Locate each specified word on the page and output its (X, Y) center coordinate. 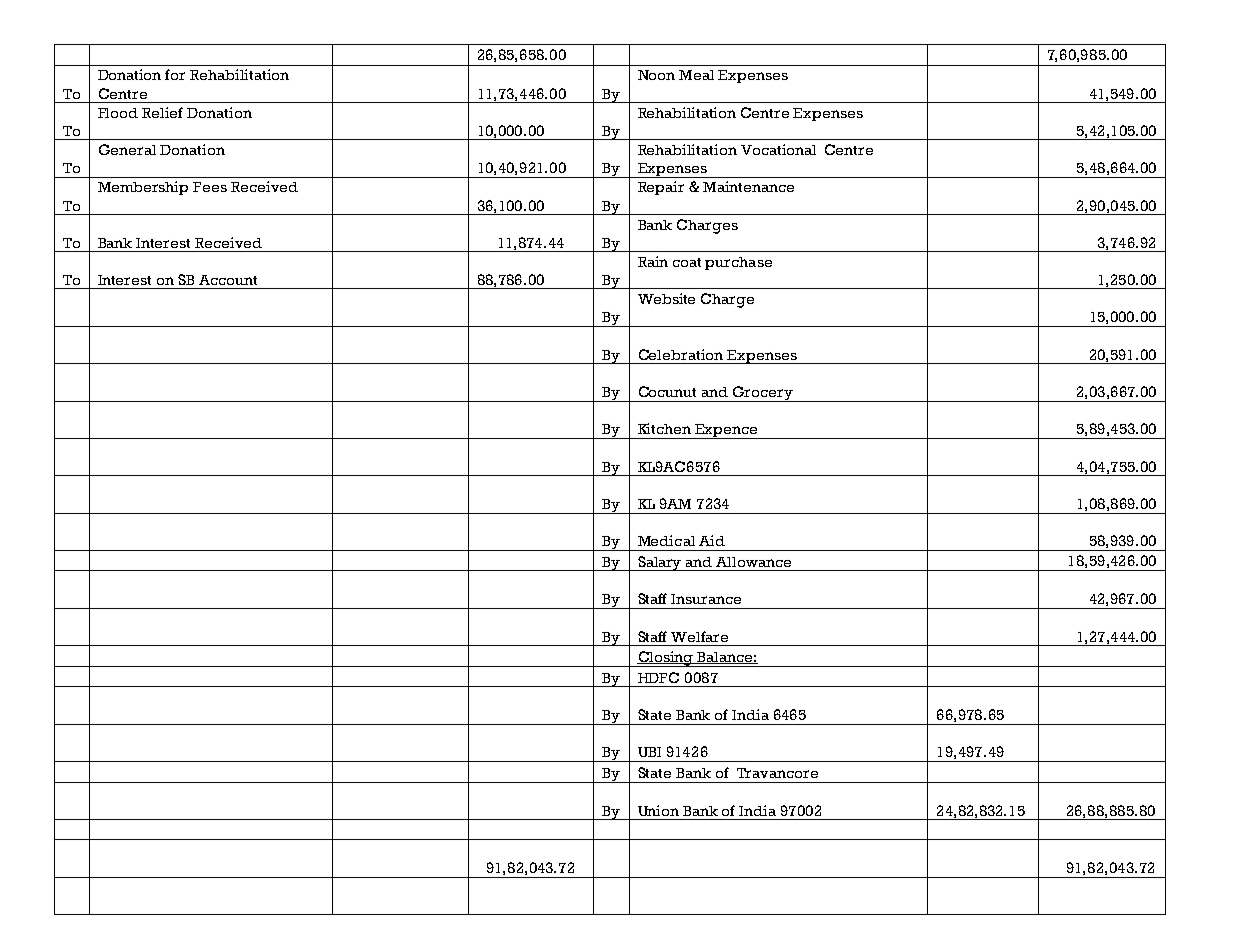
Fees (210, 187)
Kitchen (664, 428)
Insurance (706, 599)
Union (658, 810)
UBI (649, 752)
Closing (665, 659)
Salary (660, 563)
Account (228, 280)
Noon (656, 75)
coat (687, 262)
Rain (653, 261)
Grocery (763, 394)
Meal (696, 75)
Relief (162, 112)
